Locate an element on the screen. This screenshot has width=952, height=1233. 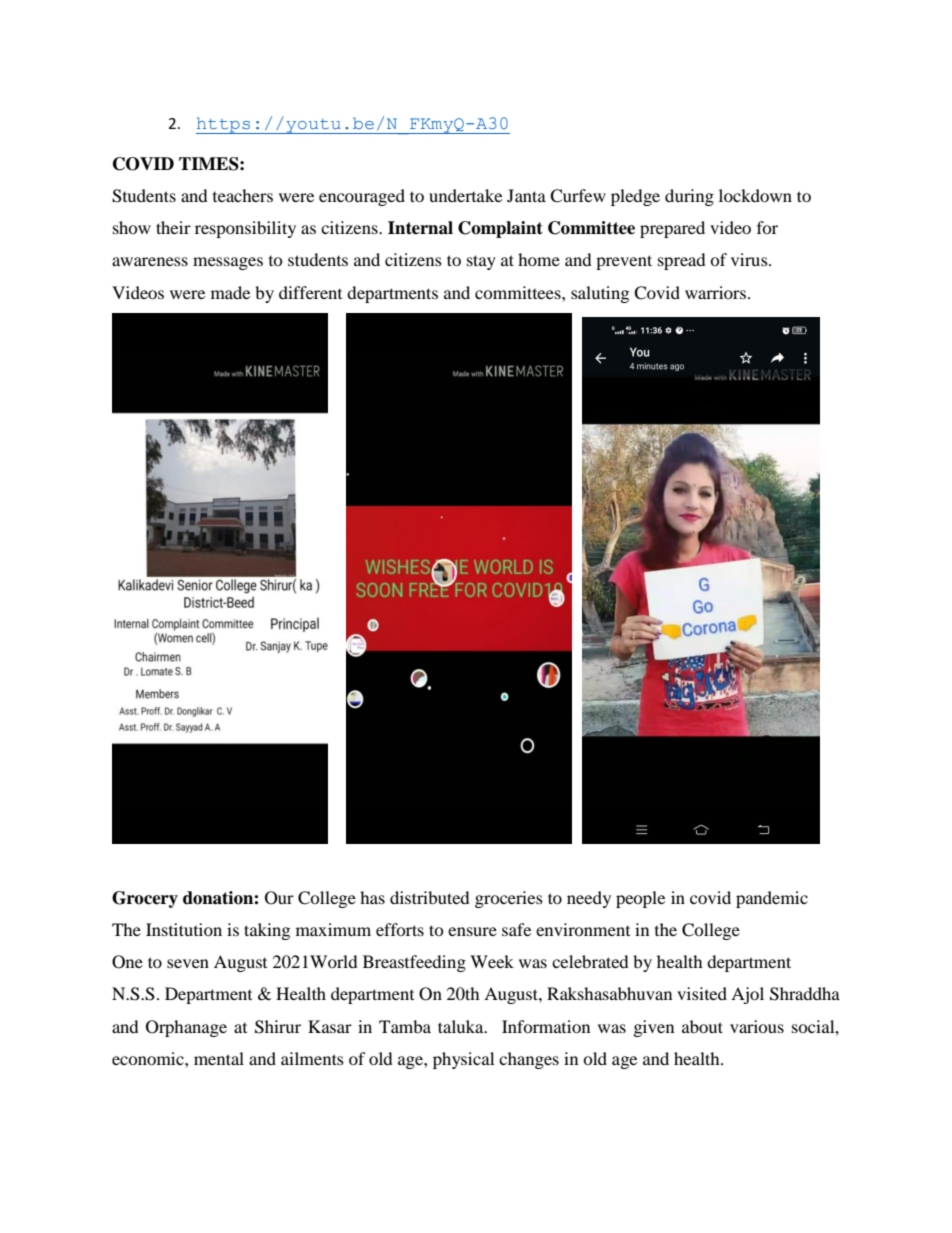
warriors is located at coordinates (715, 292).
